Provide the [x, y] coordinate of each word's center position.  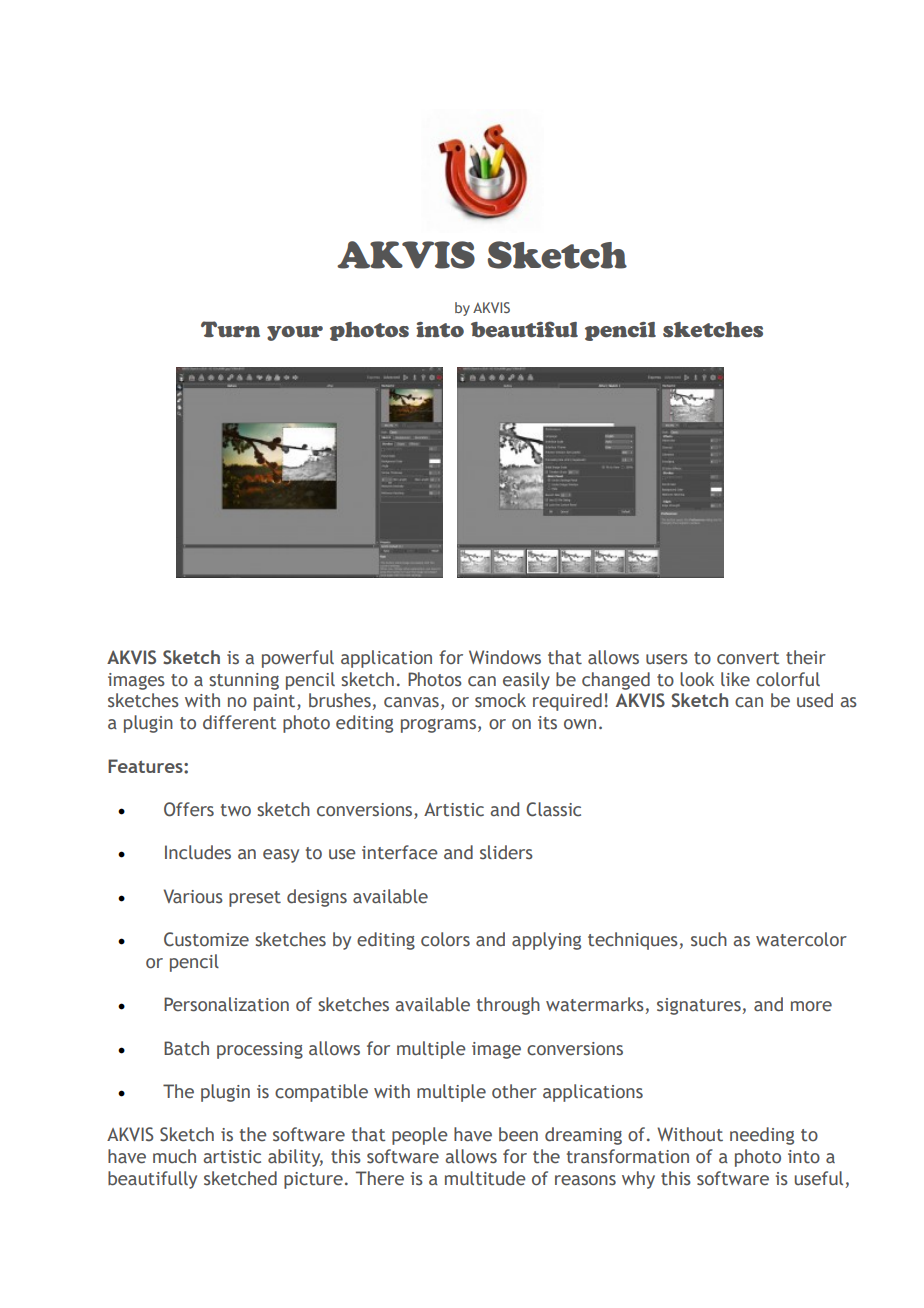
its [547, 723]
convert [748, 658]
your [295, 333]
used [815, 700]
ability [295, 1158]
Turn [230, 329]
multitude [485, 1178]
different [239, 722]
